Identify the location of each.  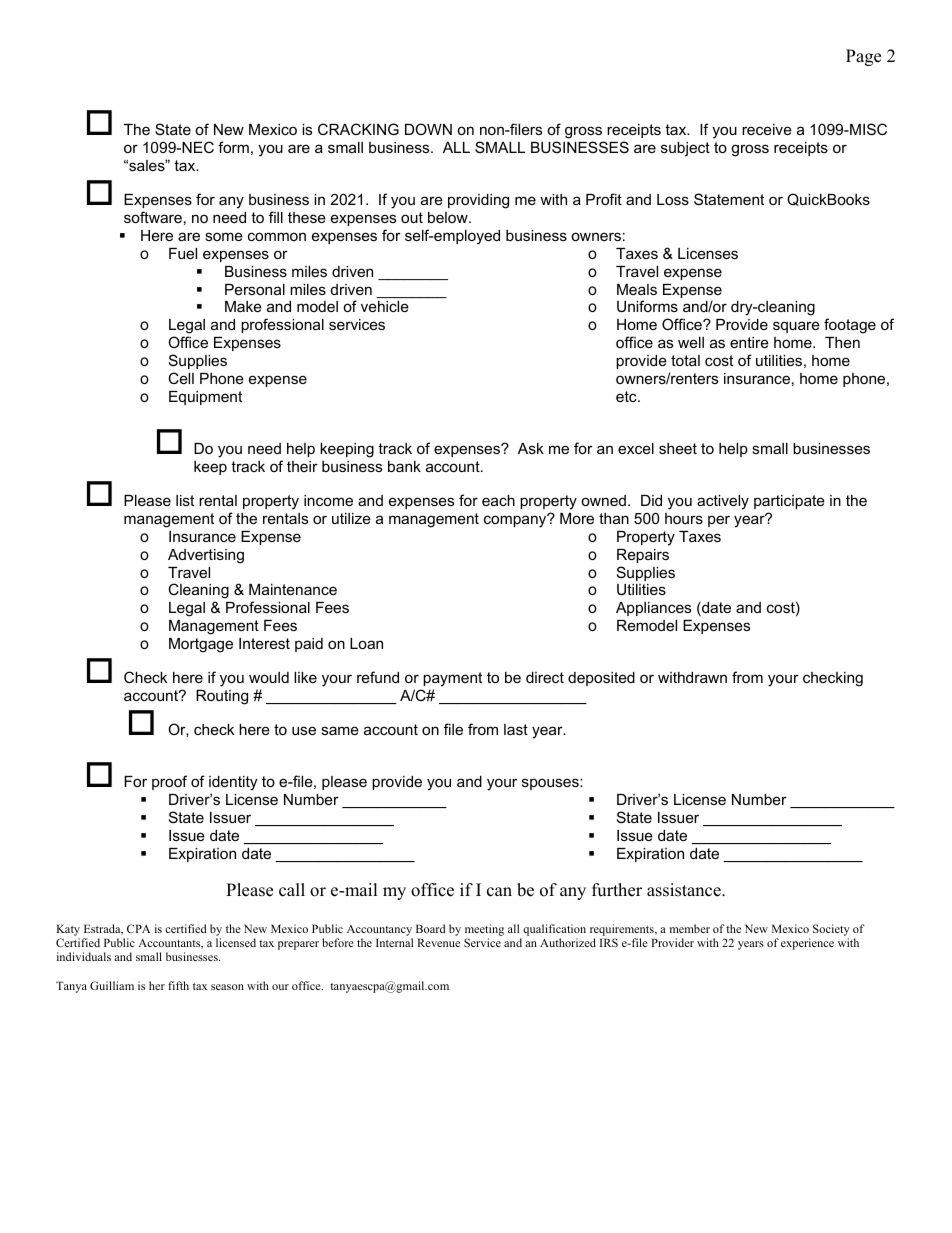
(498, 500).
